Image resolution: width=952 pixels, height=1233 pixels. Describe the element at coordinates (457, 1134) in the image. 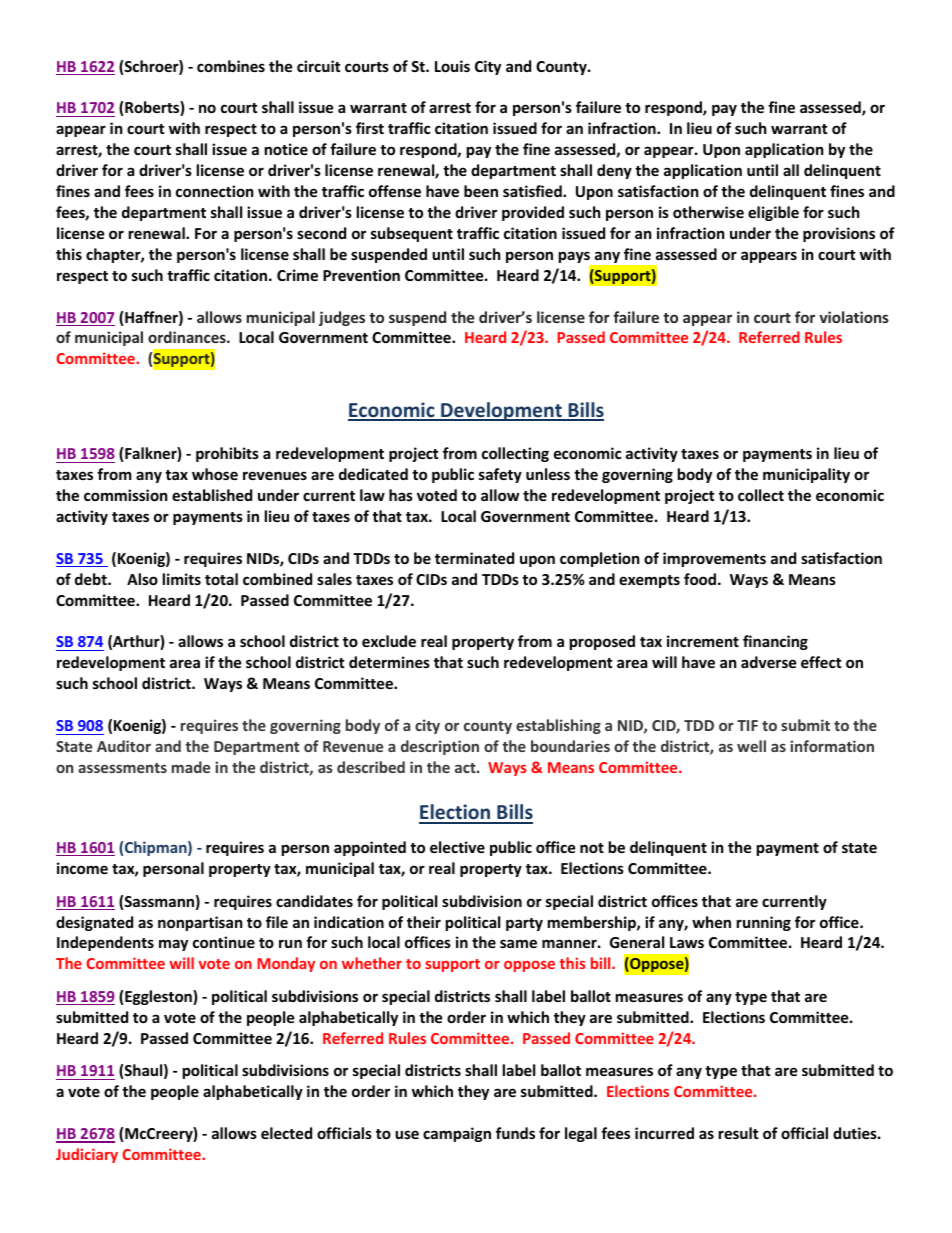

I see `campaign` at that location.
